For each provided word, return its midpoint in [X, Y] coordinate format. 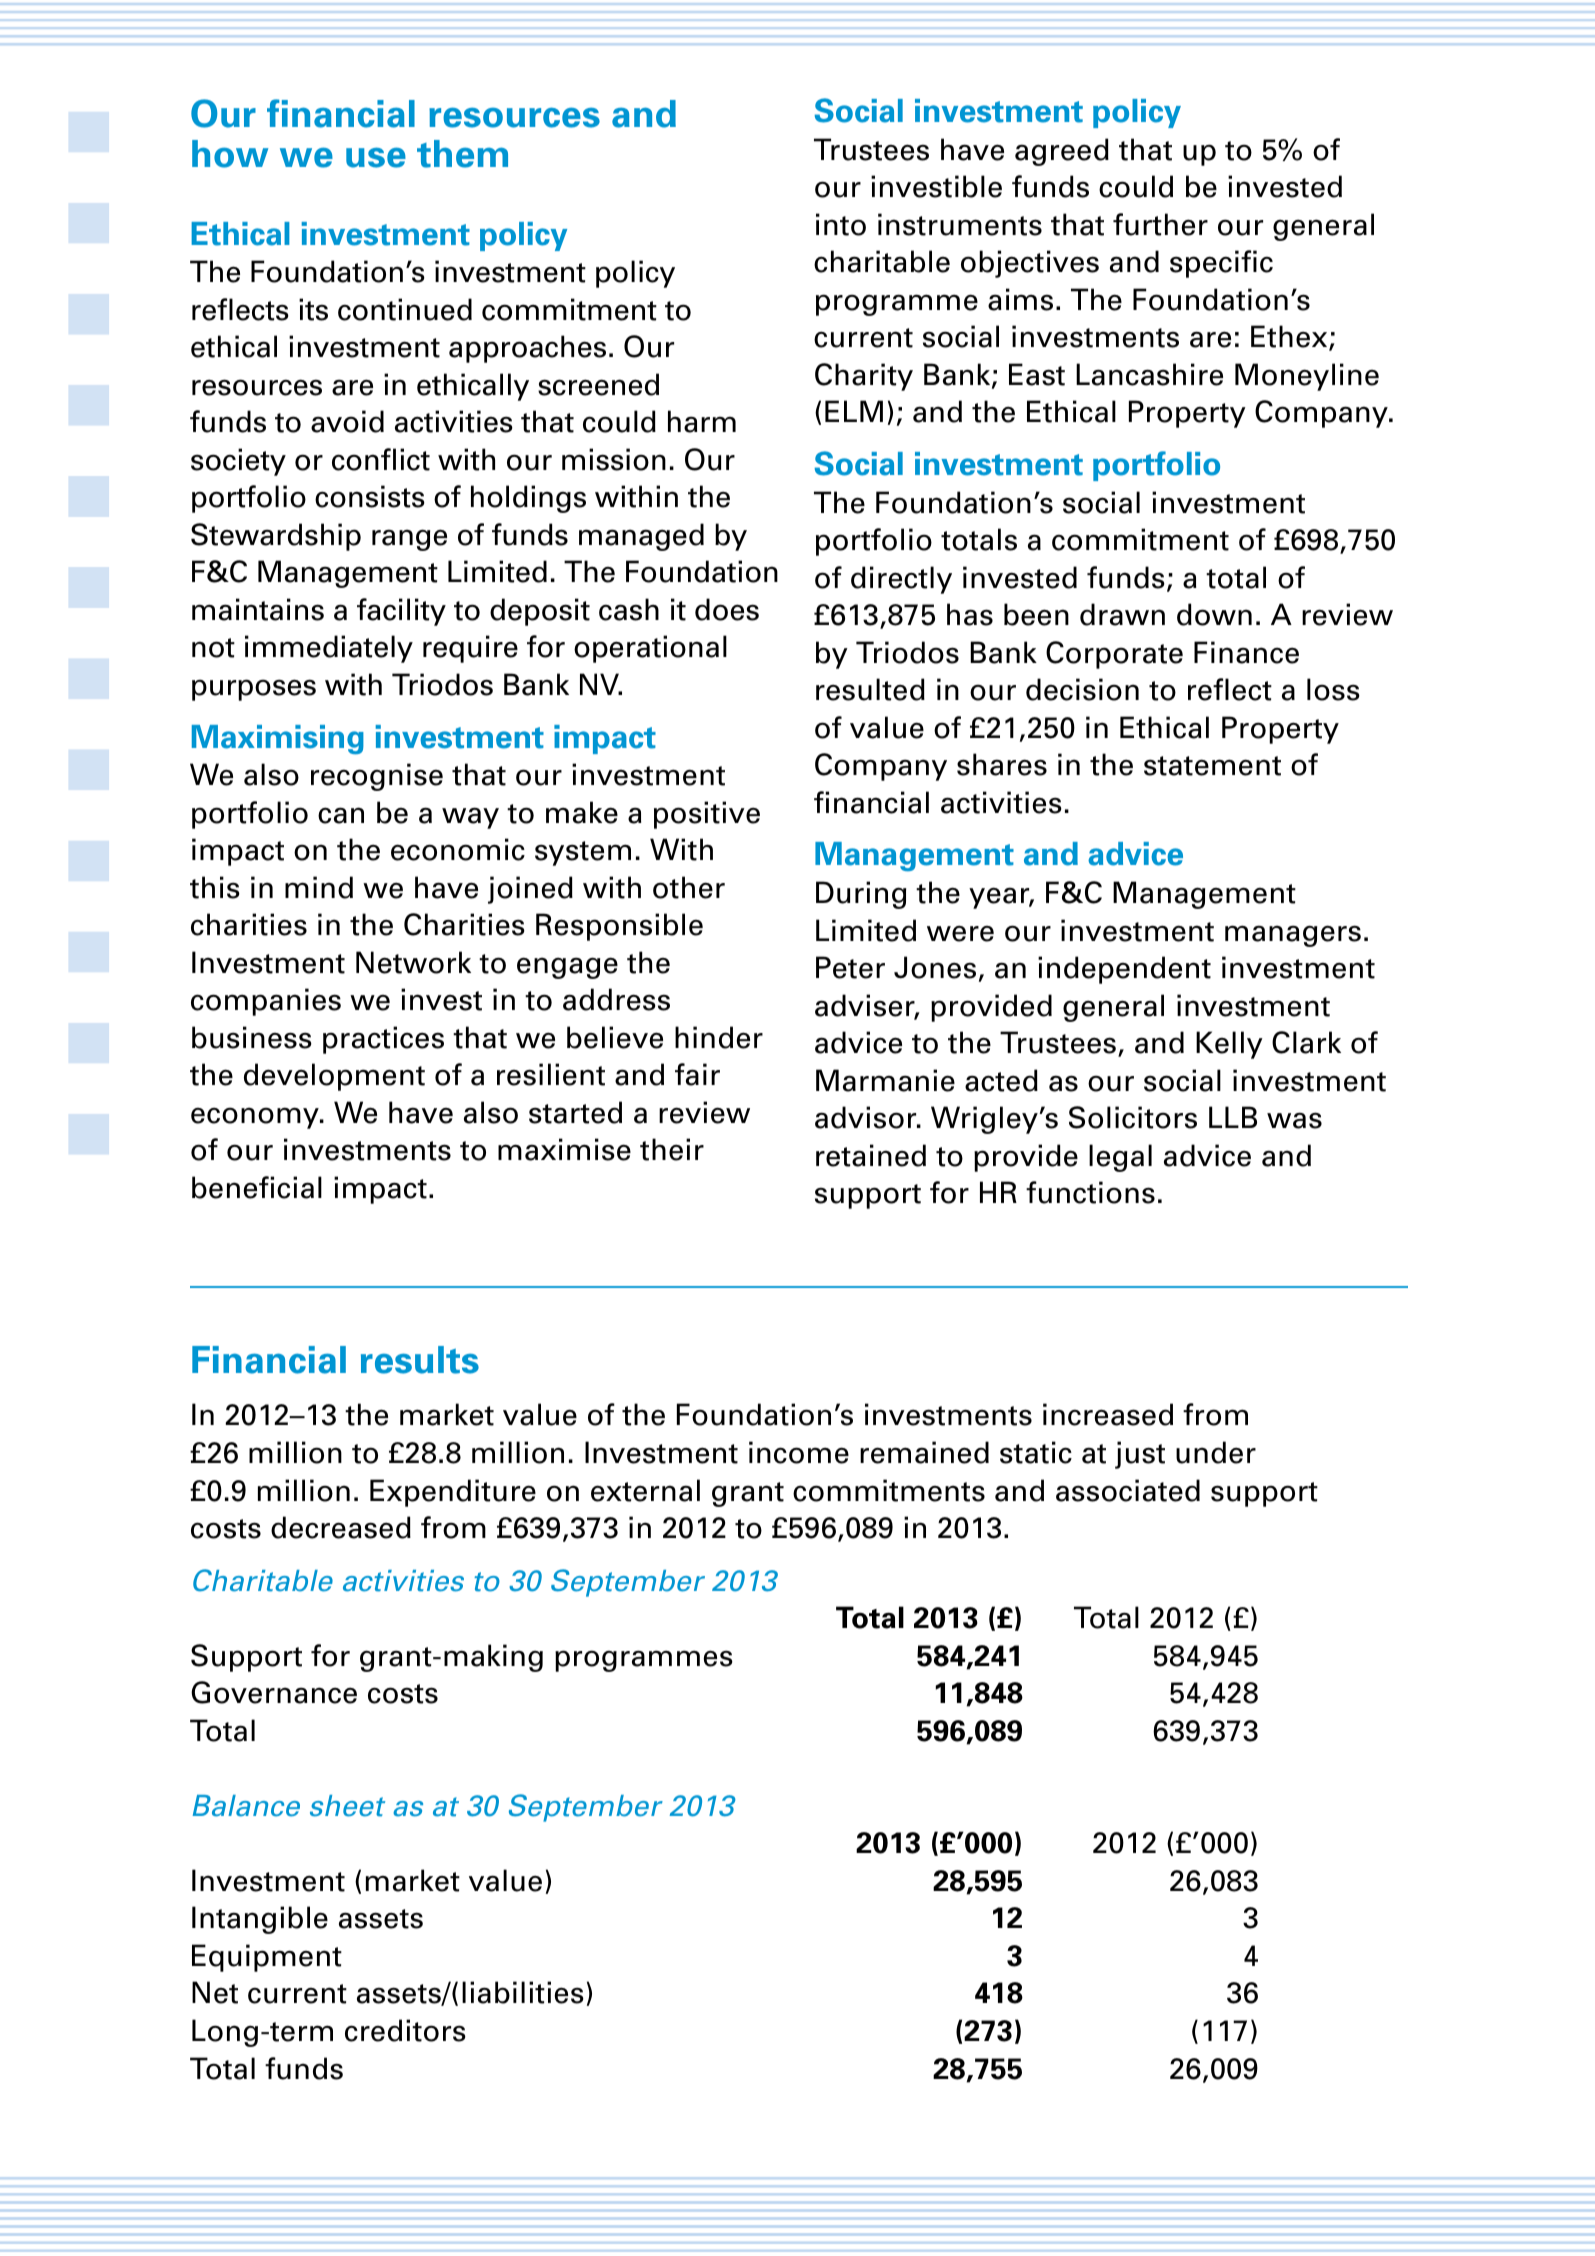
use [376, 157]
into [841, 224]
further [1160, 224]
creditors [405, 2030]
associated [1128, 1490]
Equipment [267, 1958]
